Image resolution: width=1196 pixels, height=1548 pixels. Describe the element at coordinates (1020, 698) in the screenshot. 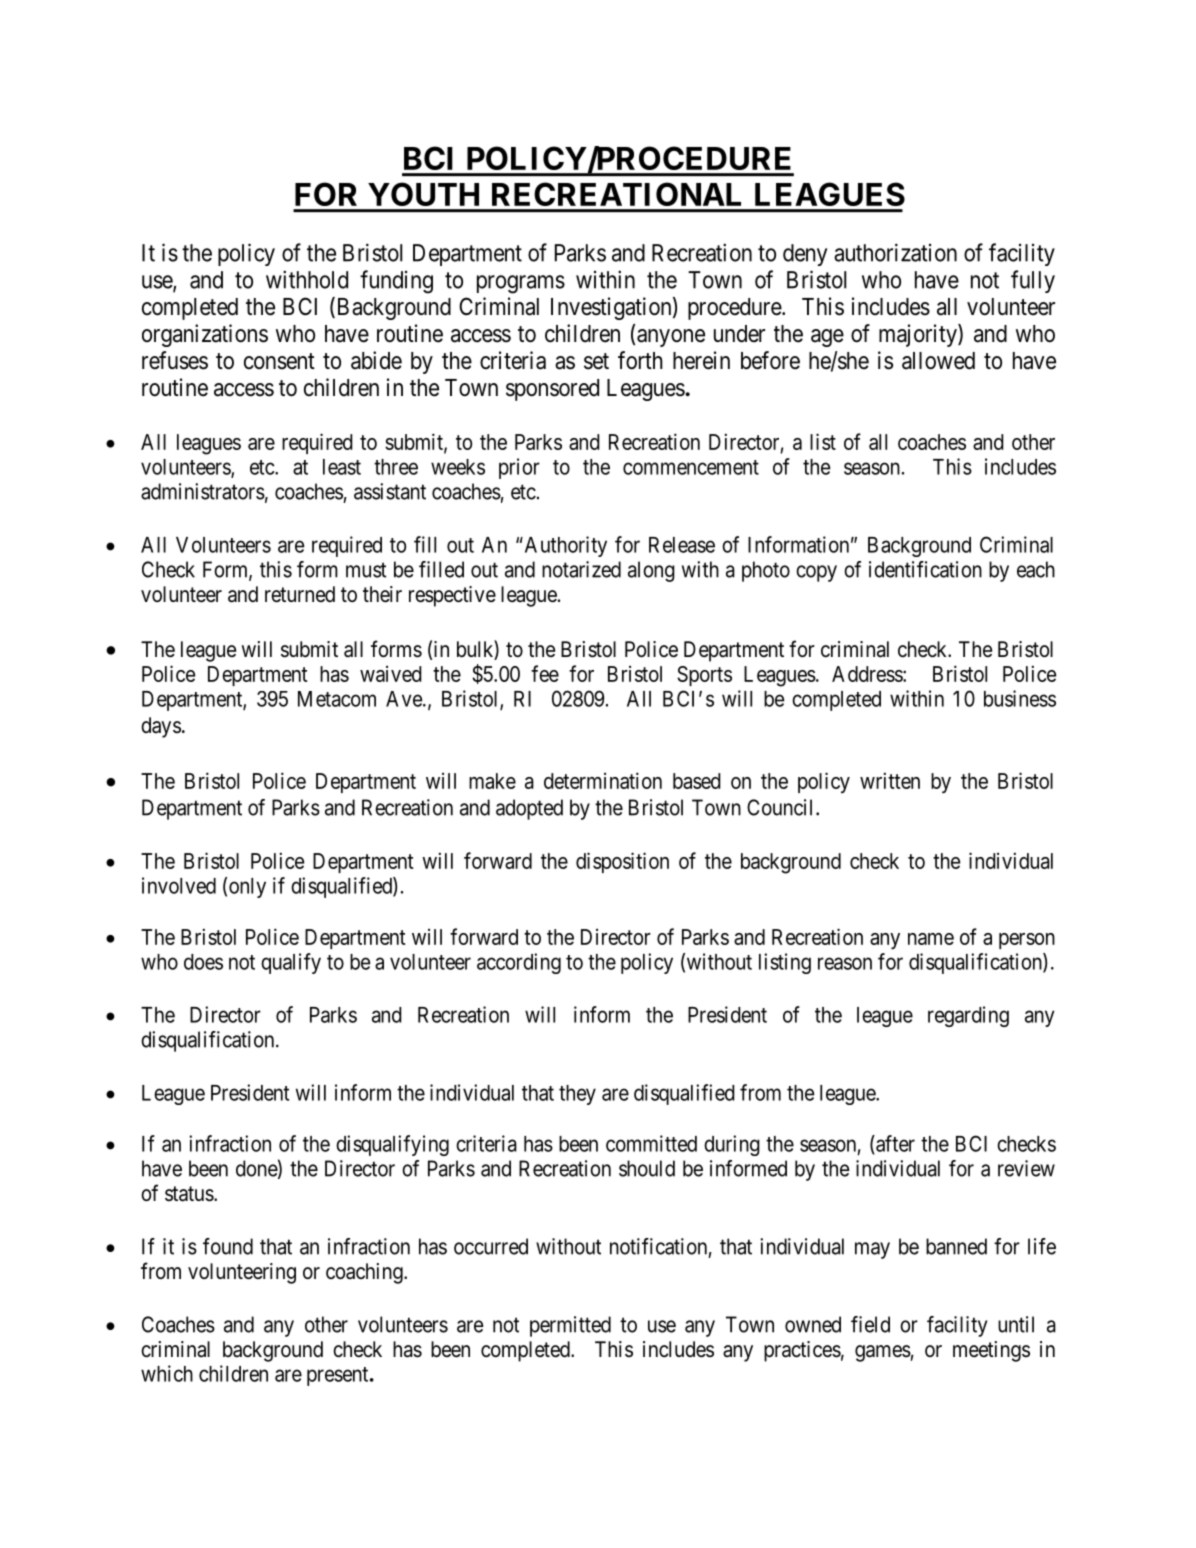

I see `business` at that location.
